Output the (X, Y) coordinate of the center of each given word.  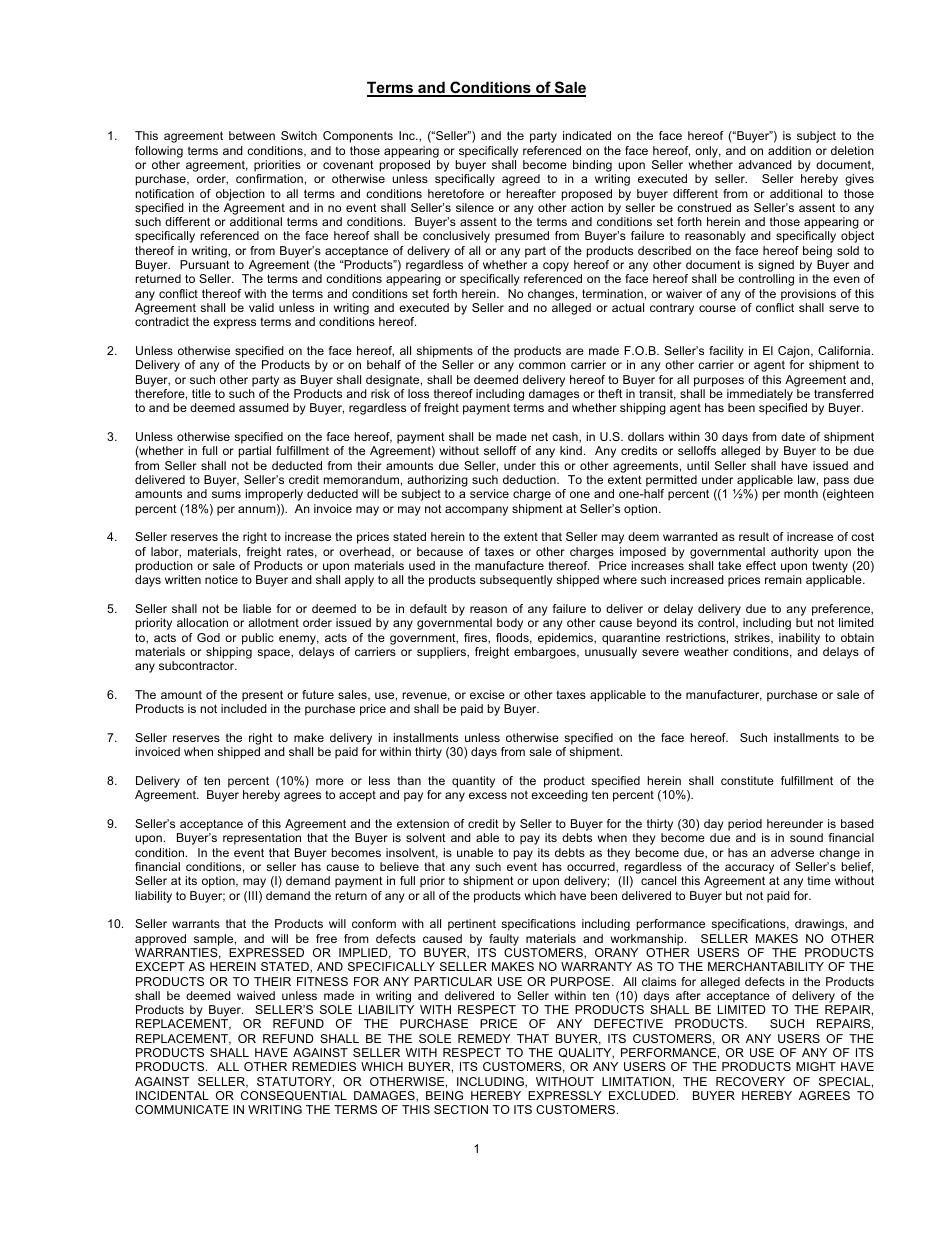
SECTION (461, 1109)
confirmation (269, 178)
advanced (765, 164)
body (510, 624)
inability (799, 639)
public (258, 639)
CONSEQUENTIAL (294, 1096)
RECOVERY (750, 1081)
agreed (521, 180)
